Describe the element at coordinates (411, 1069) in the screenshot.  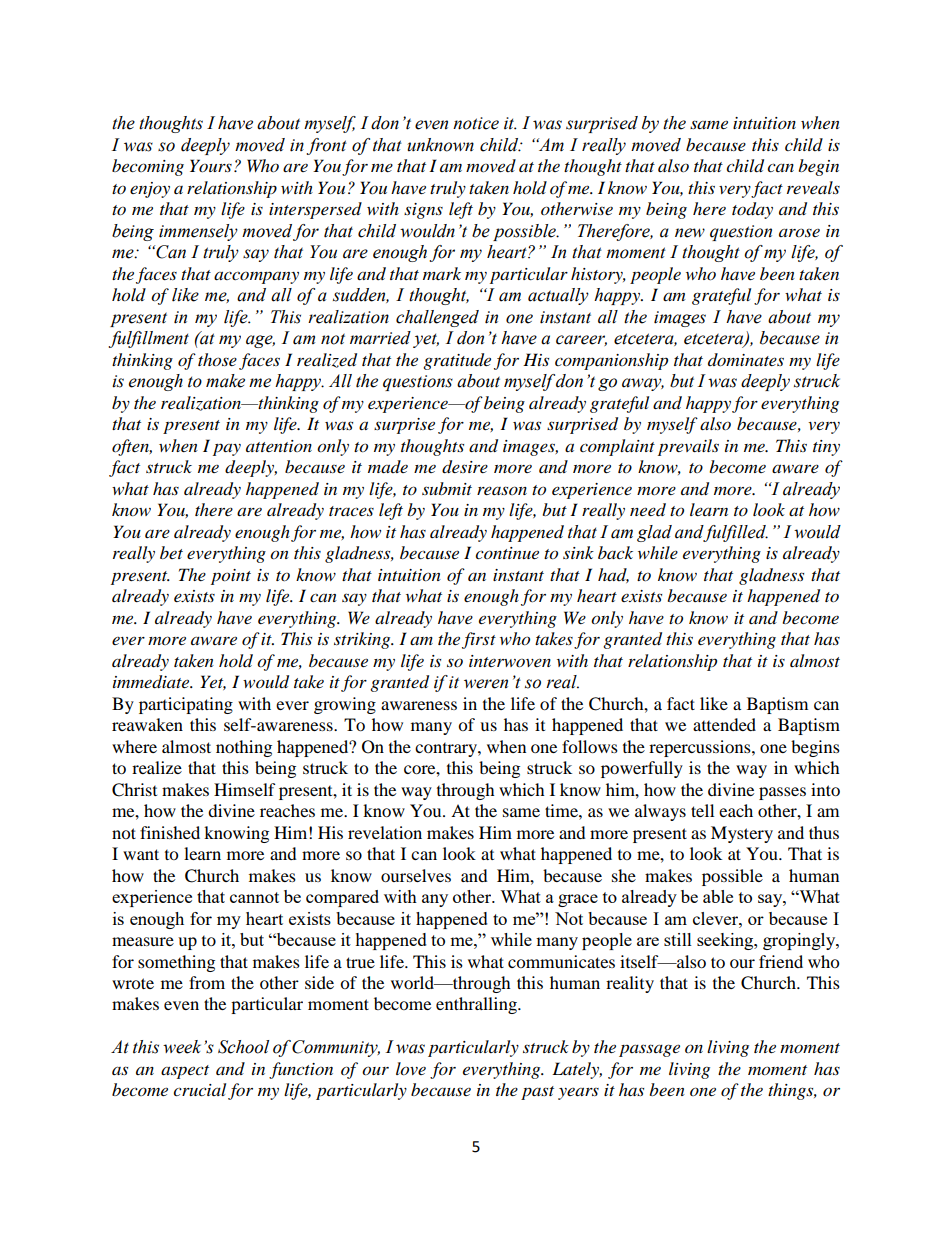
I see `love` at that location.
